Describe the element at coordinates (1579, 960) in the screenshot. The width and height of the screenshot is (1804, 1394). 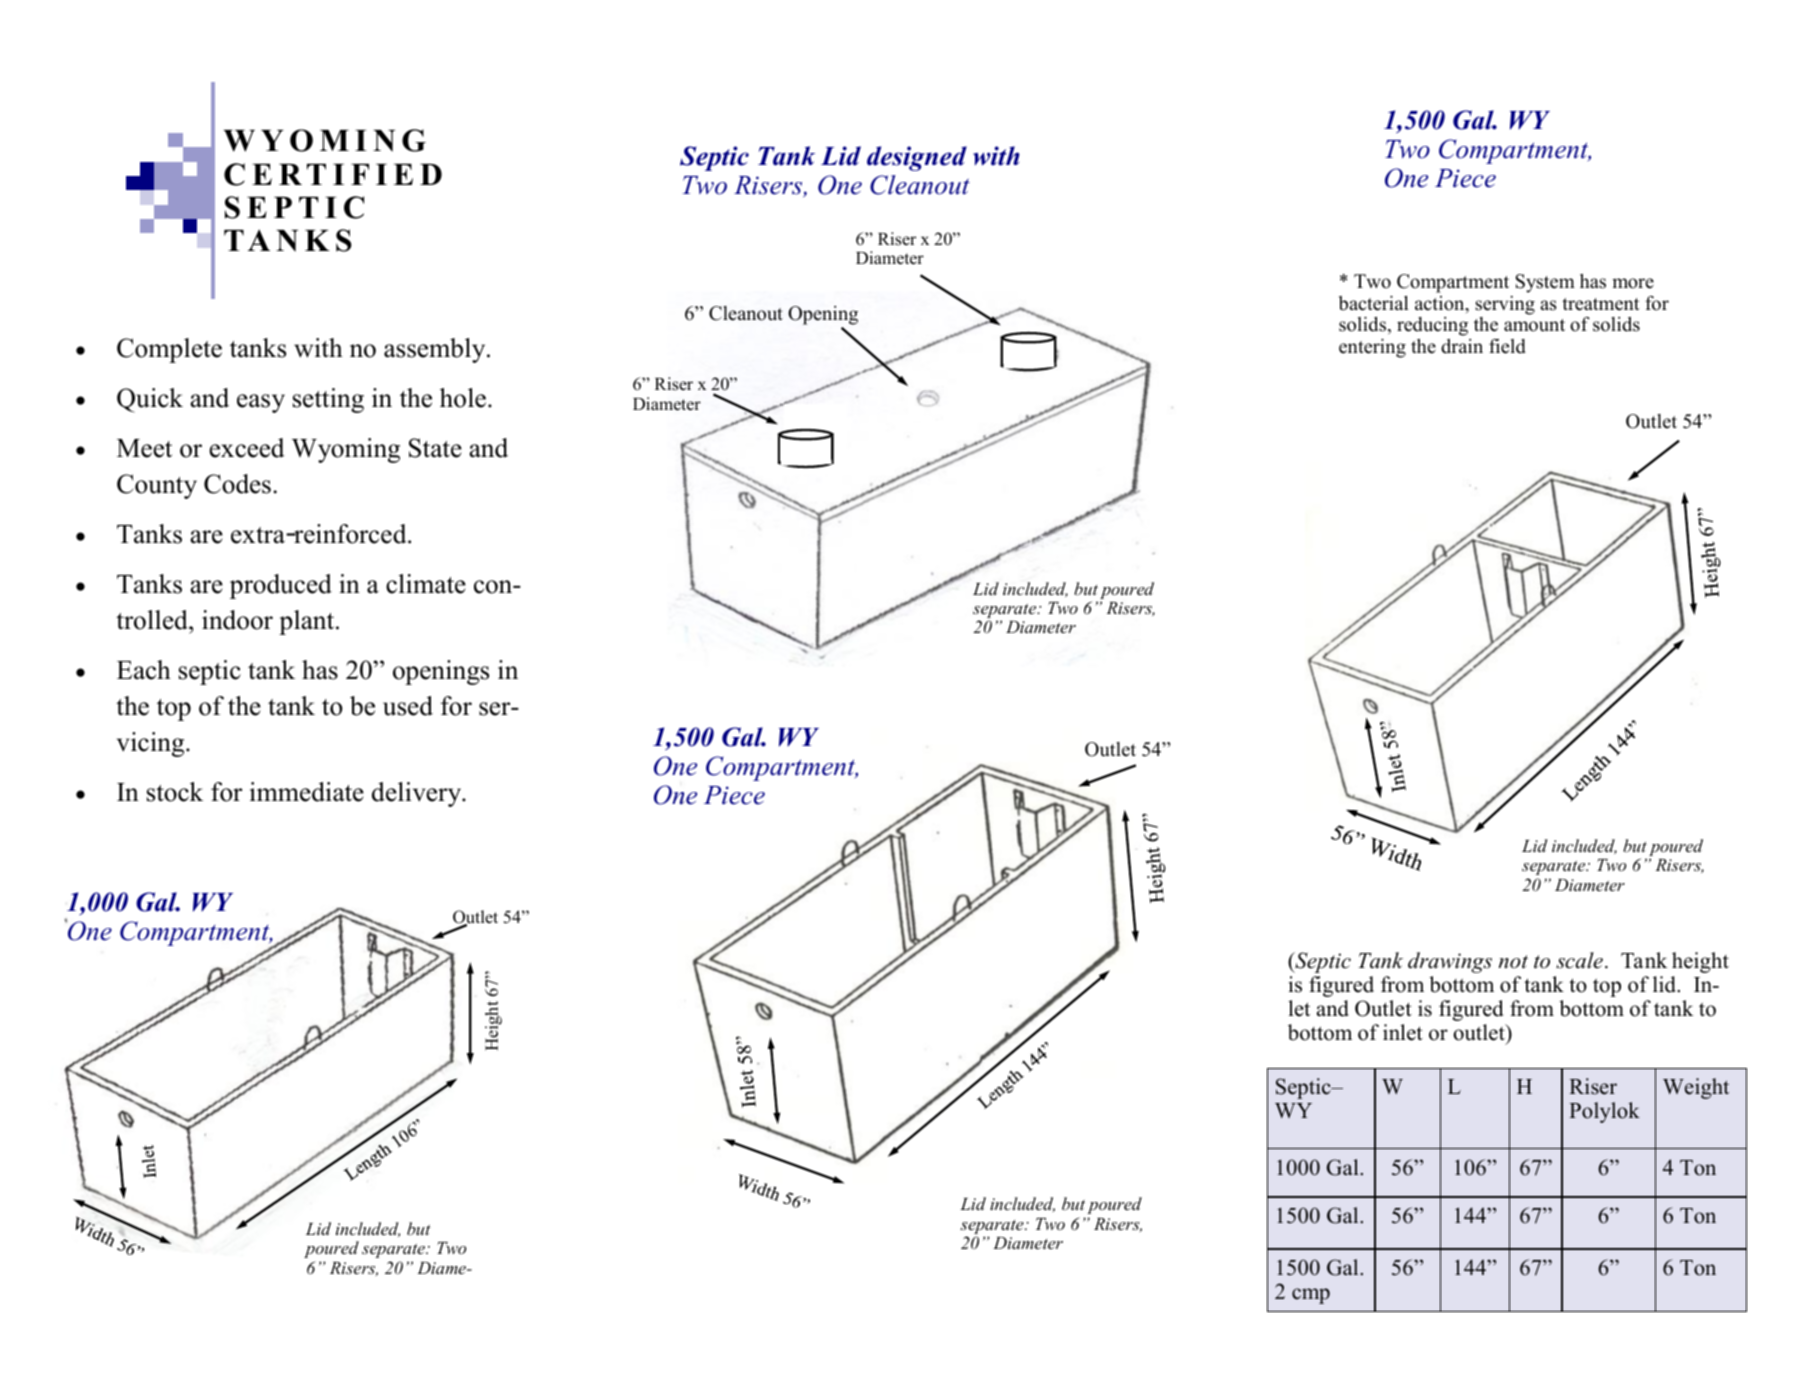
I see `scale` at that location.
